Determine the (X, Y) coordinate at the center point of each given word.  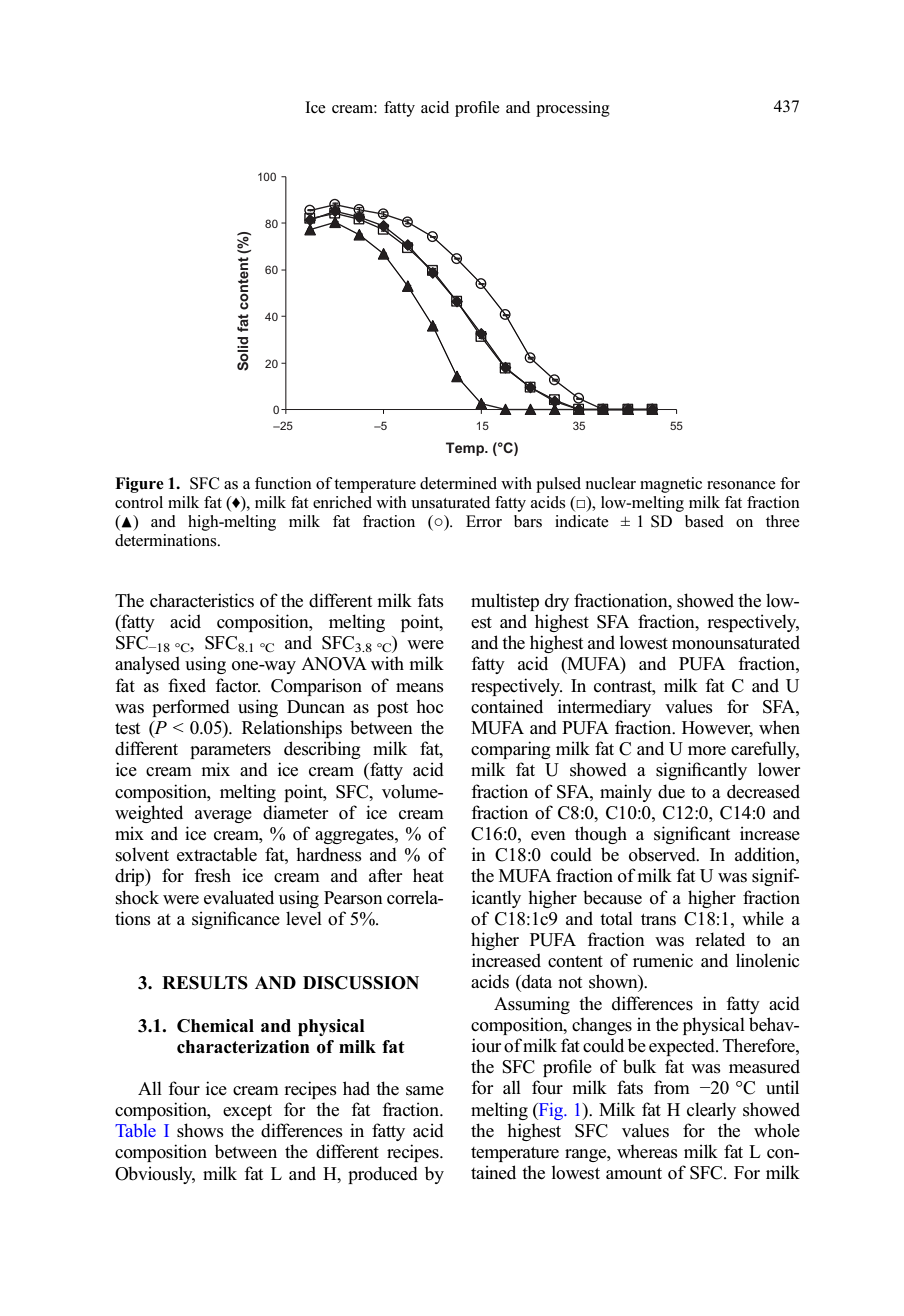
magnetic (671, 485)
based (704, 521)
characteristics (202, 600)
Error (484, 521)
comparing (511, 750)
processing (573, 109)
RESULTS (205, 983)
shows (200, 1130)
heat (428, 875)
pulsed (558, 485)
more (707, 751)
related (720, 939)
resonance (741, 485)
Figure (139, 485)
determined (458, 483)
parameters (230, 751)
